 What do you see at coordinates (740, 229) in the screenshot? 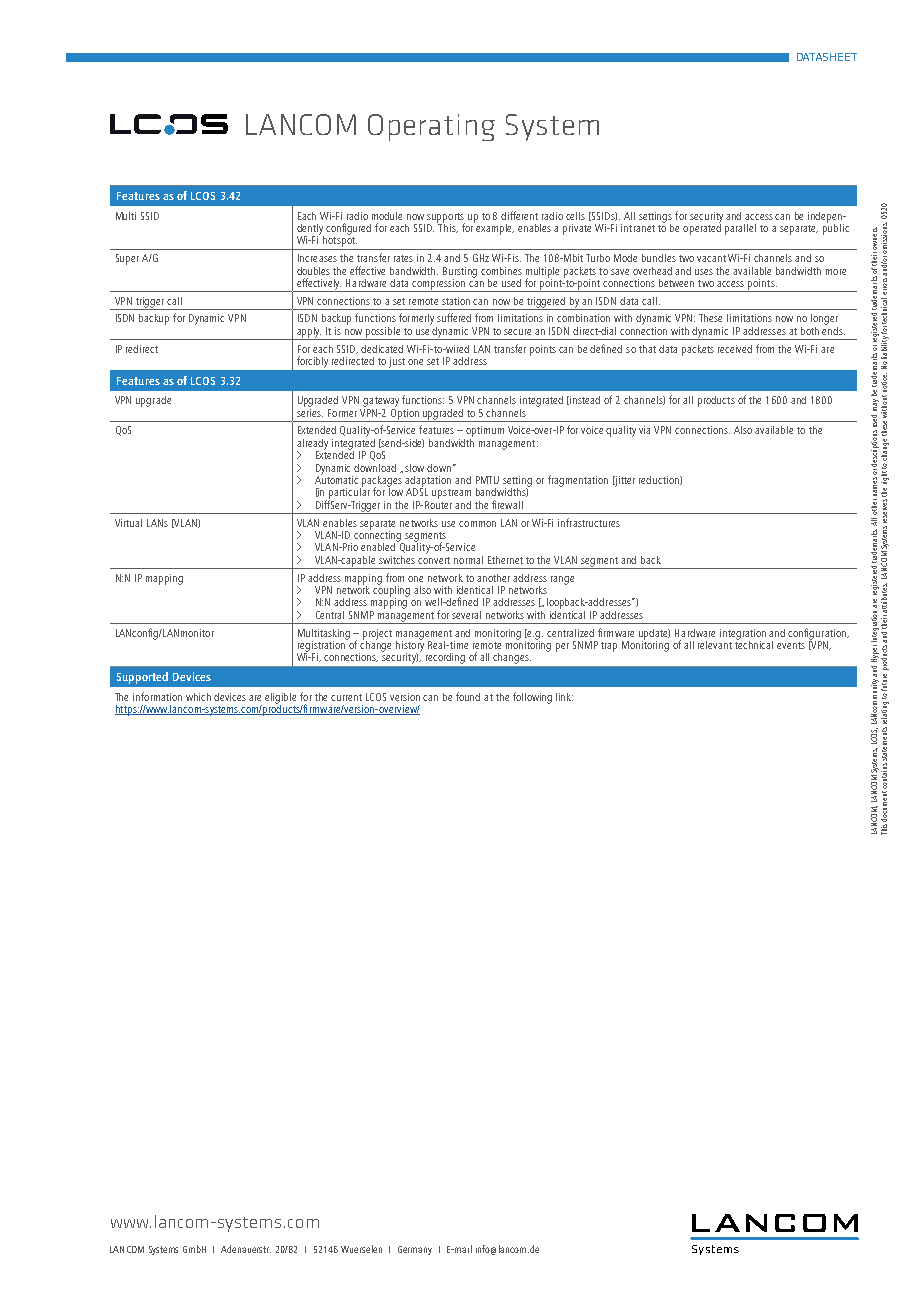
I see `parallel` at bounding box center [740, 229].
